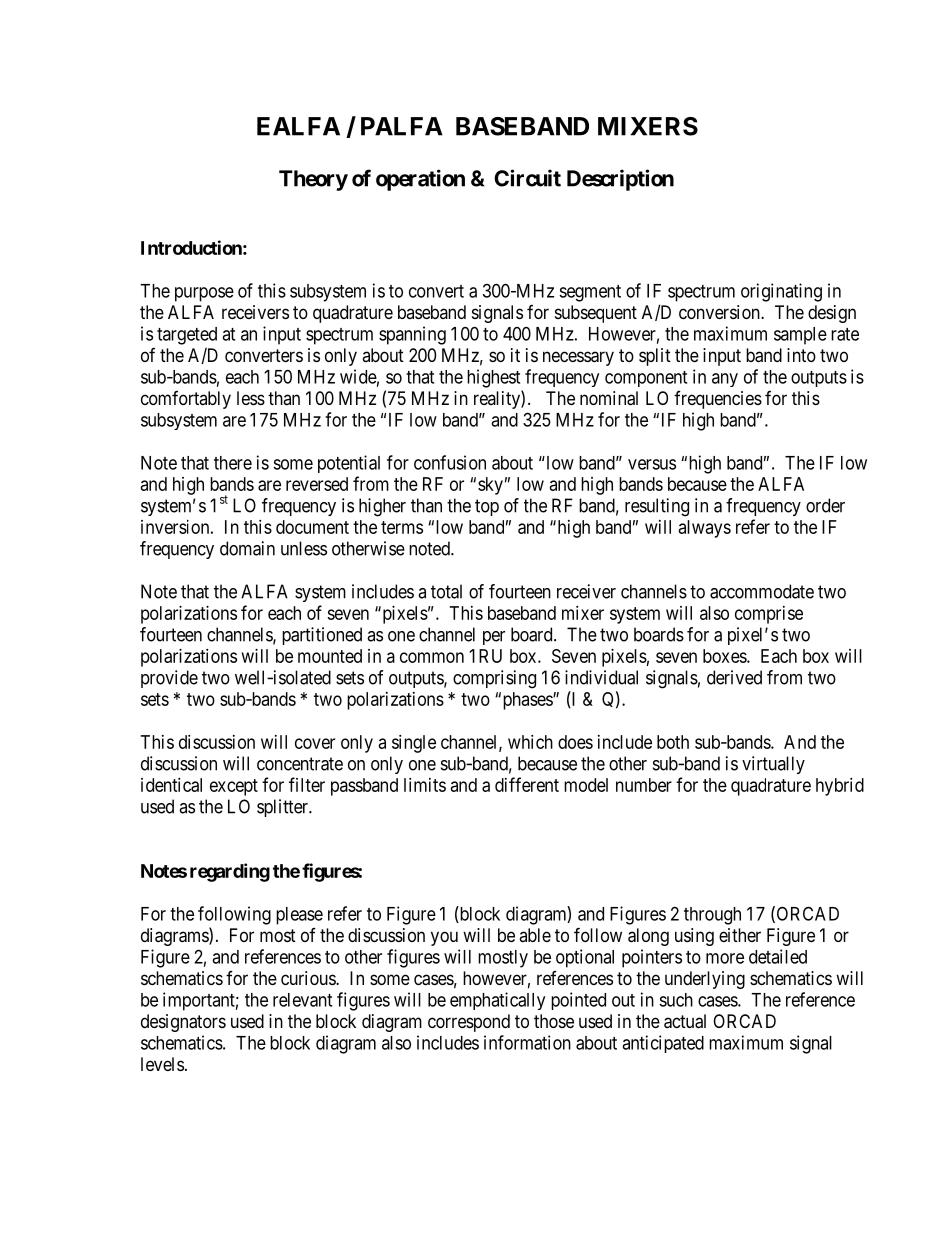  What do you see at coordinates (494, 679) in the image?
I see `comprising` at bounding box center [494, 679].
